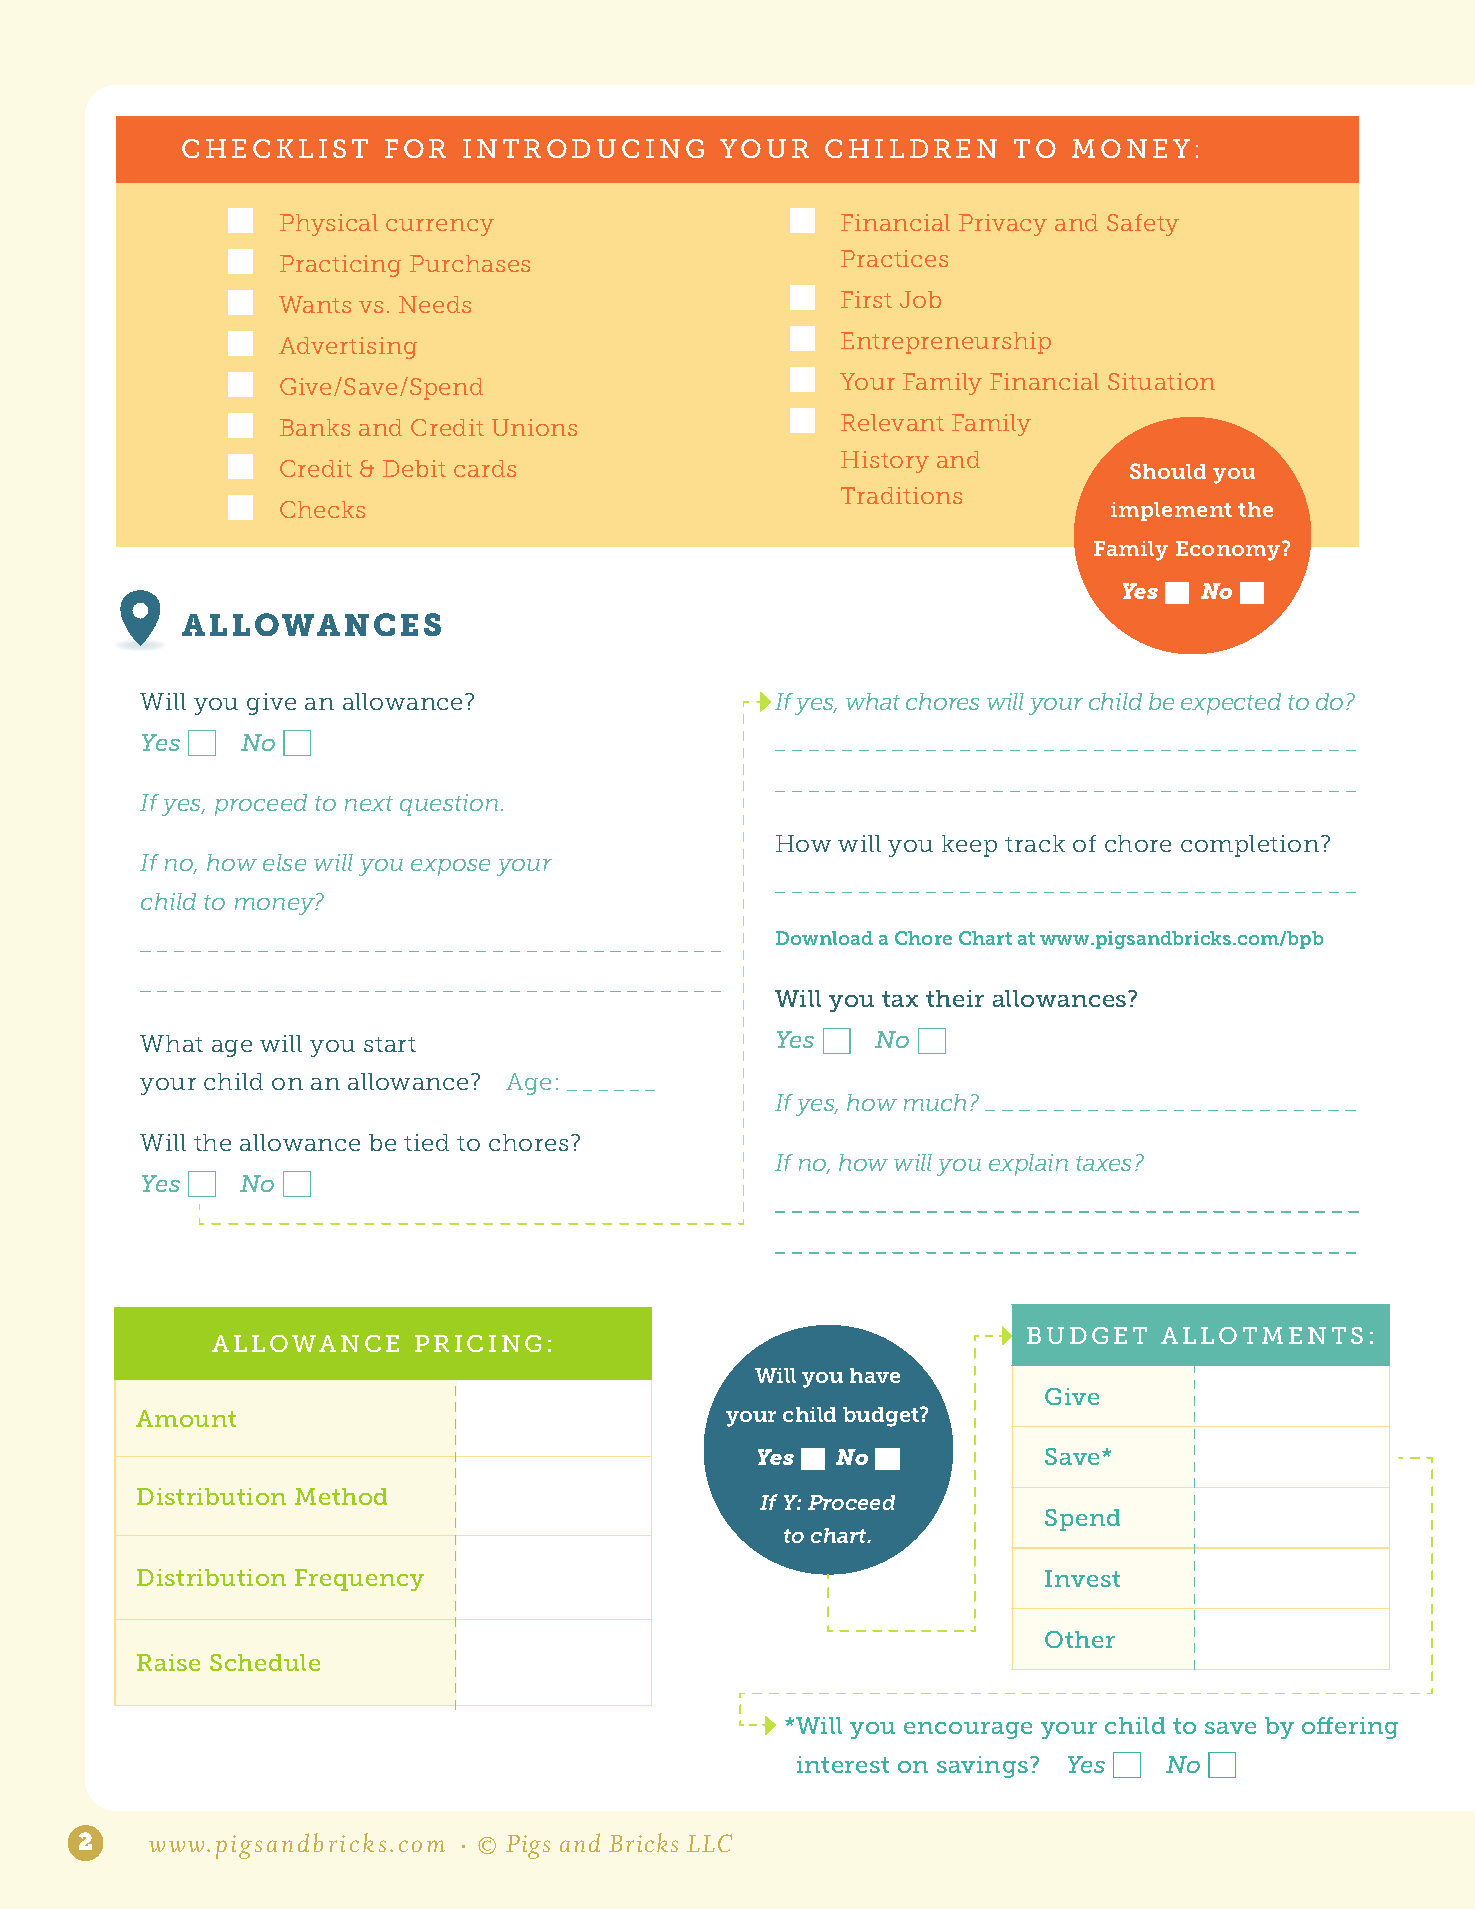 This image has height=1909, width=1475. Describe the element at coordinates (875, 1375) in the image. I see `have` at that location.
